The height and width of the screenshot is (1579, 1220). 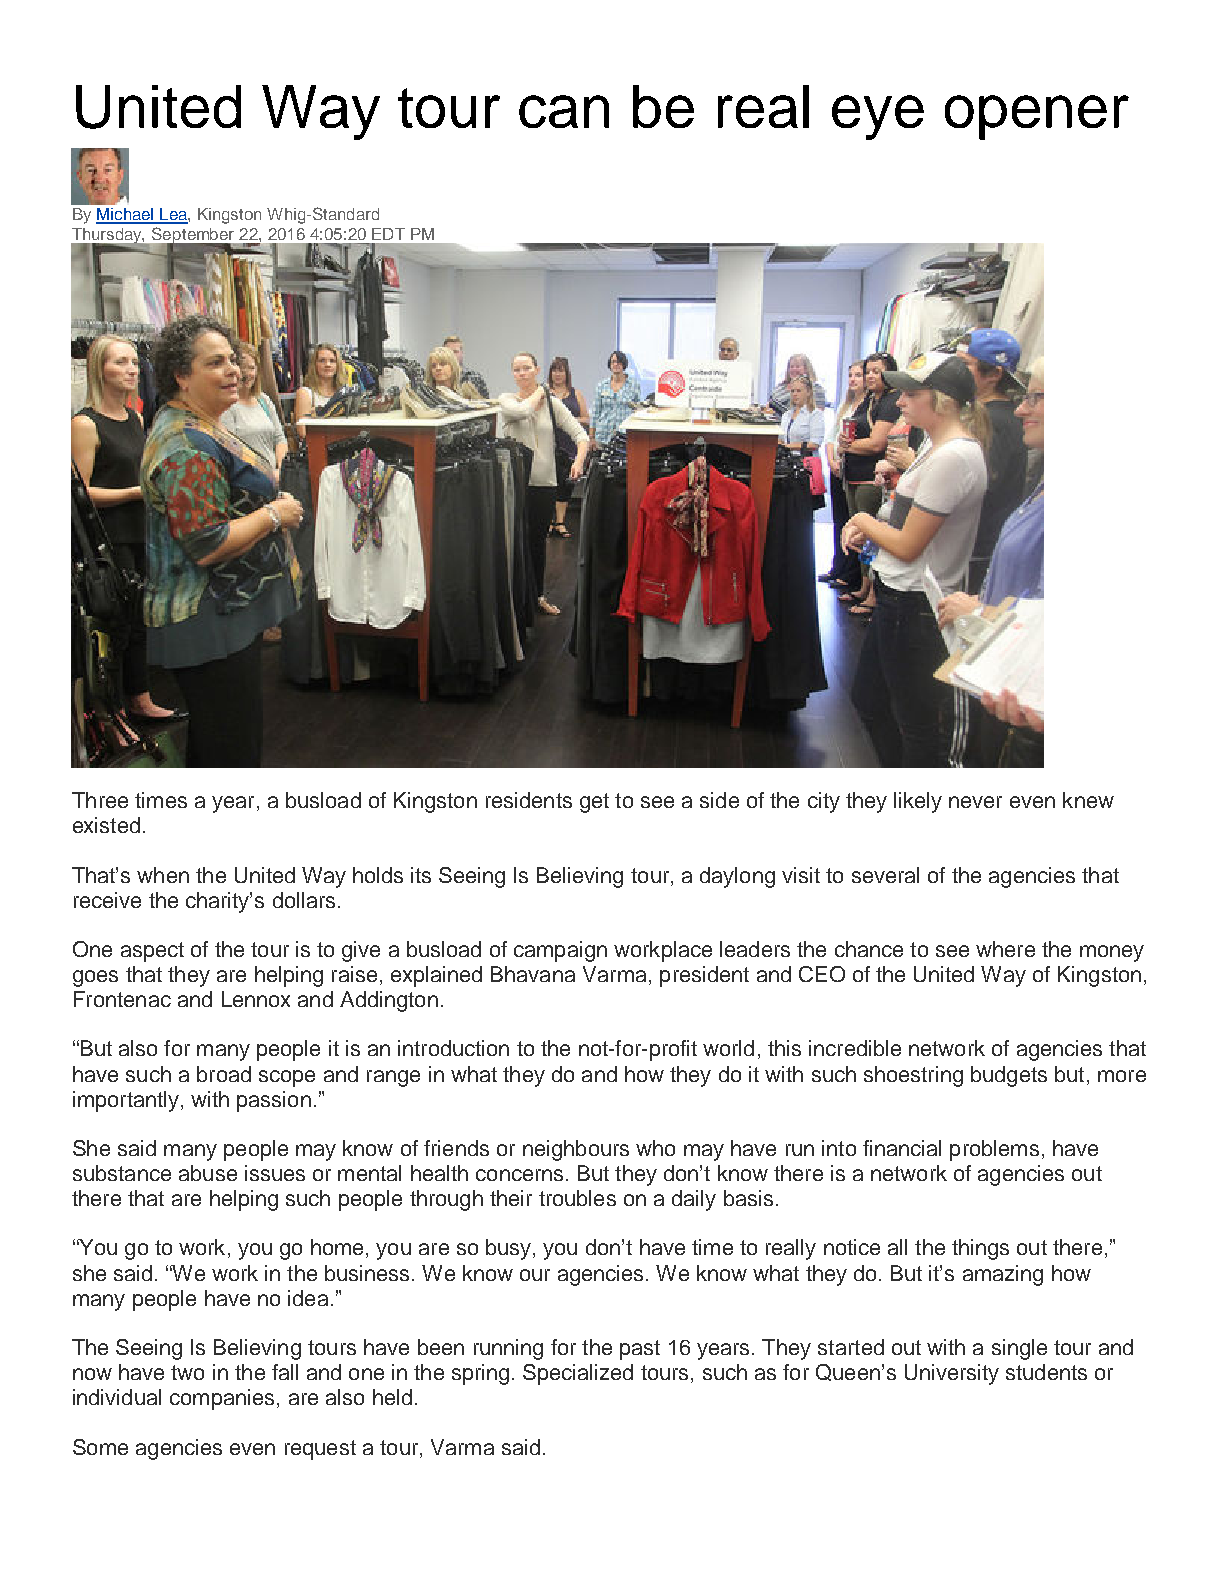 I want to click on can, so click(x=564, y=111).
